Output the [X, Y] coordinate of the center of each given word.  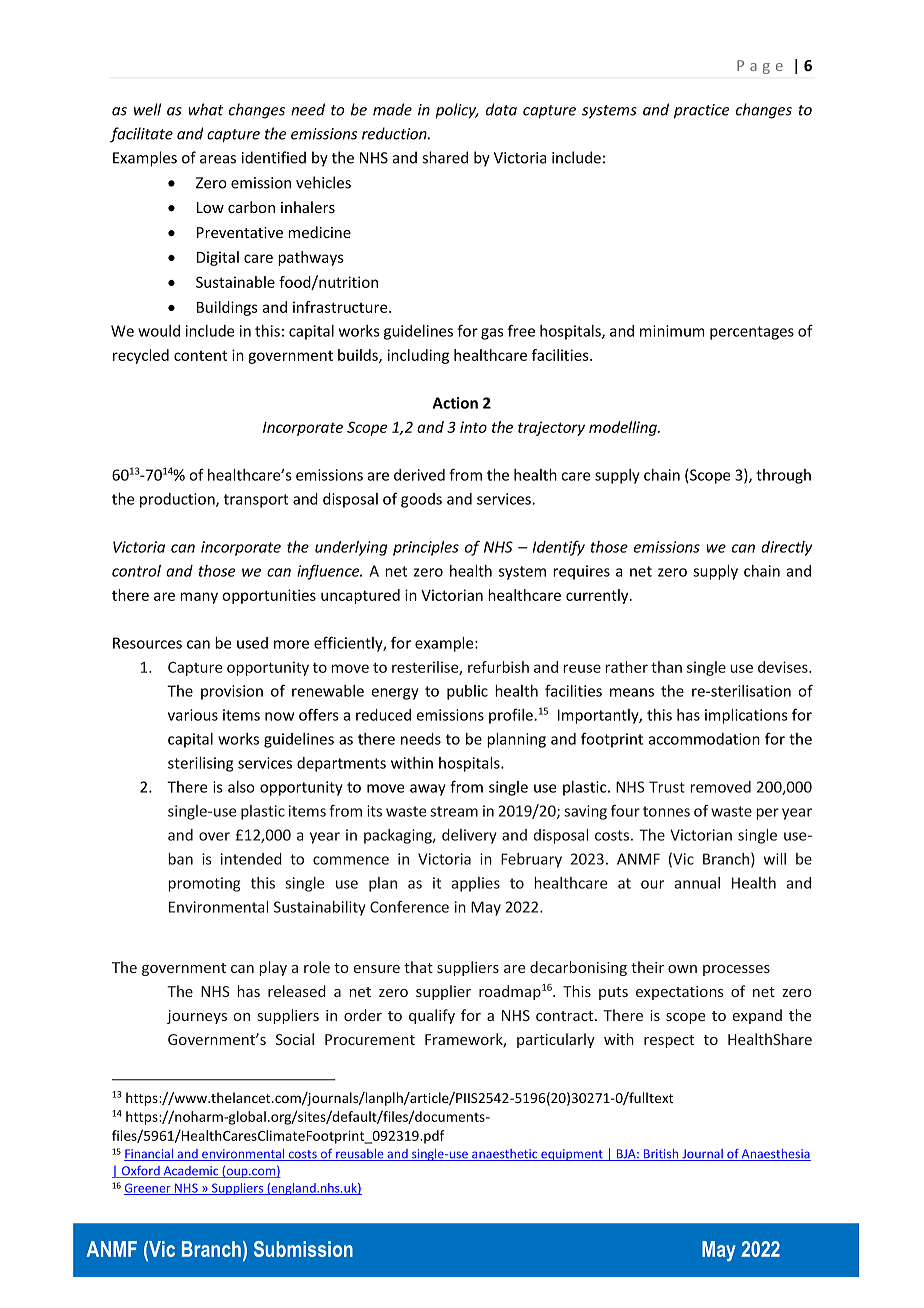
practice [701, 111]
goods [421, 500]
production [178, 500]
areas [218, 159]
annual [697, 883]
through [783, 476]
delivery [469, 836]
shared [445, 157]
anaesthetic [505, 1155]
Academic [191, 1172]
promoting [204, 884]
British [661, 1155]
